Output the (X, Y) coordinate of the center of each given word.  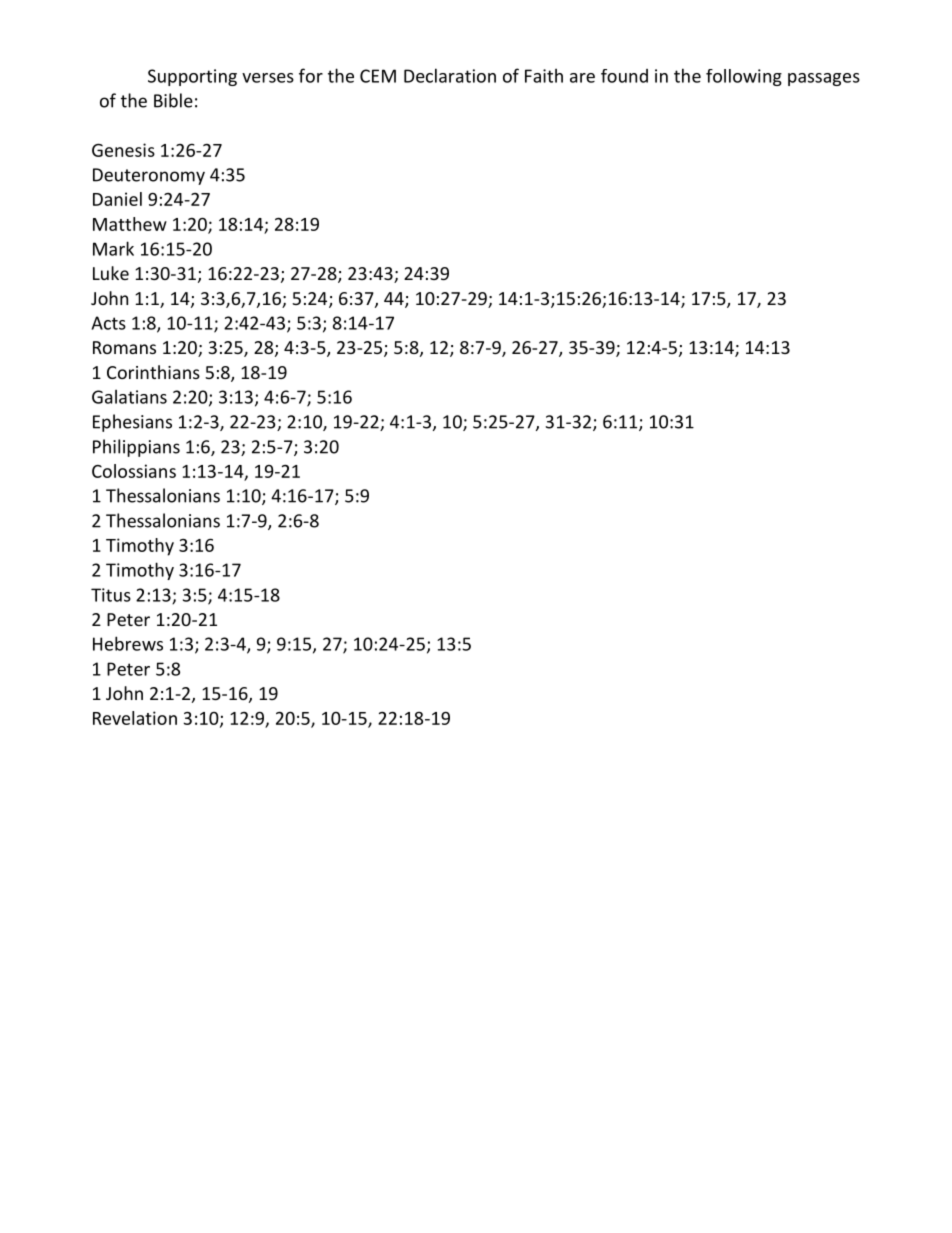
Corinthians (153, 372)
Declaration (450, 75)
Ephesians (132, 423)
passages (824, 79)
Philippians (136, 448)
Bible (173, 100)
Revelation (135, 718)
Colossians (134, 471)
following (744, 77)
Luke (111, 273)
